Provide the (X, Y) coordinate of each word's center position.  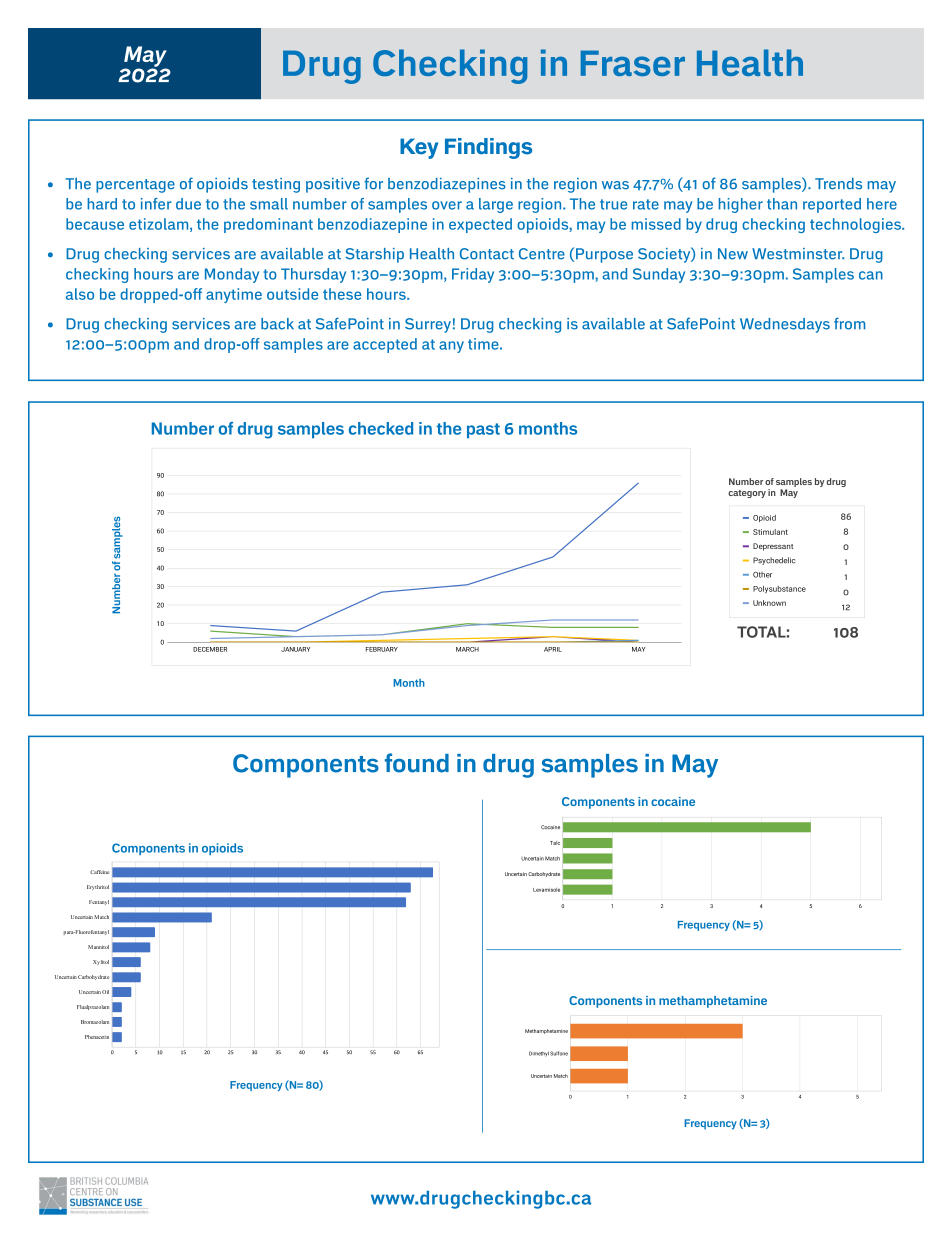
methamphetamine (713, 1002)
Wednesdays (785, 325)
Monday (232, 275)
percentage (135, 186)
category (747, 494)
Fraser (633, 63)
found (417, 763)
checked (381, 428)
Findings (488, 148)
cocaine (673, 801)
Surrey (428, 325)
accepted (385, 345)
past (483, 431)
